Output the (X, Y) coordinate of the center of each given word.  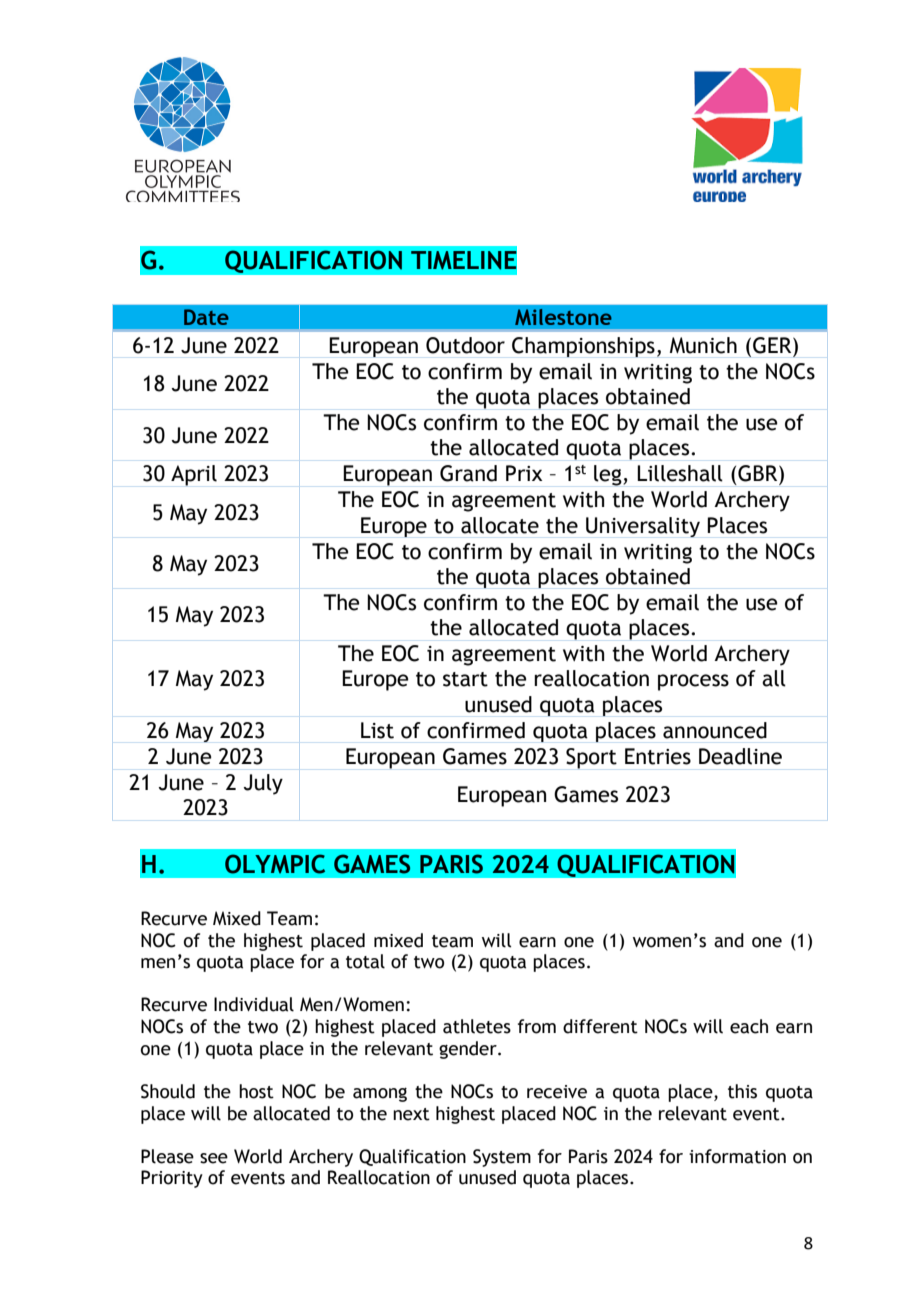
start (465, 679)
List (377, 730)
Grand (468, 473)
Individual (254, 1004)
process (693, 682)
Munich (703, 345)
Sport (591, 758)
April (194, 475)
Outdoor (465, 345)
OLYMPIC (275, 864)
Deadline (740, 756)
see (214, 1158)
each (749, 1026)
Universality (643, 527)
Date (206, 317)
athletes (477, 1026)
